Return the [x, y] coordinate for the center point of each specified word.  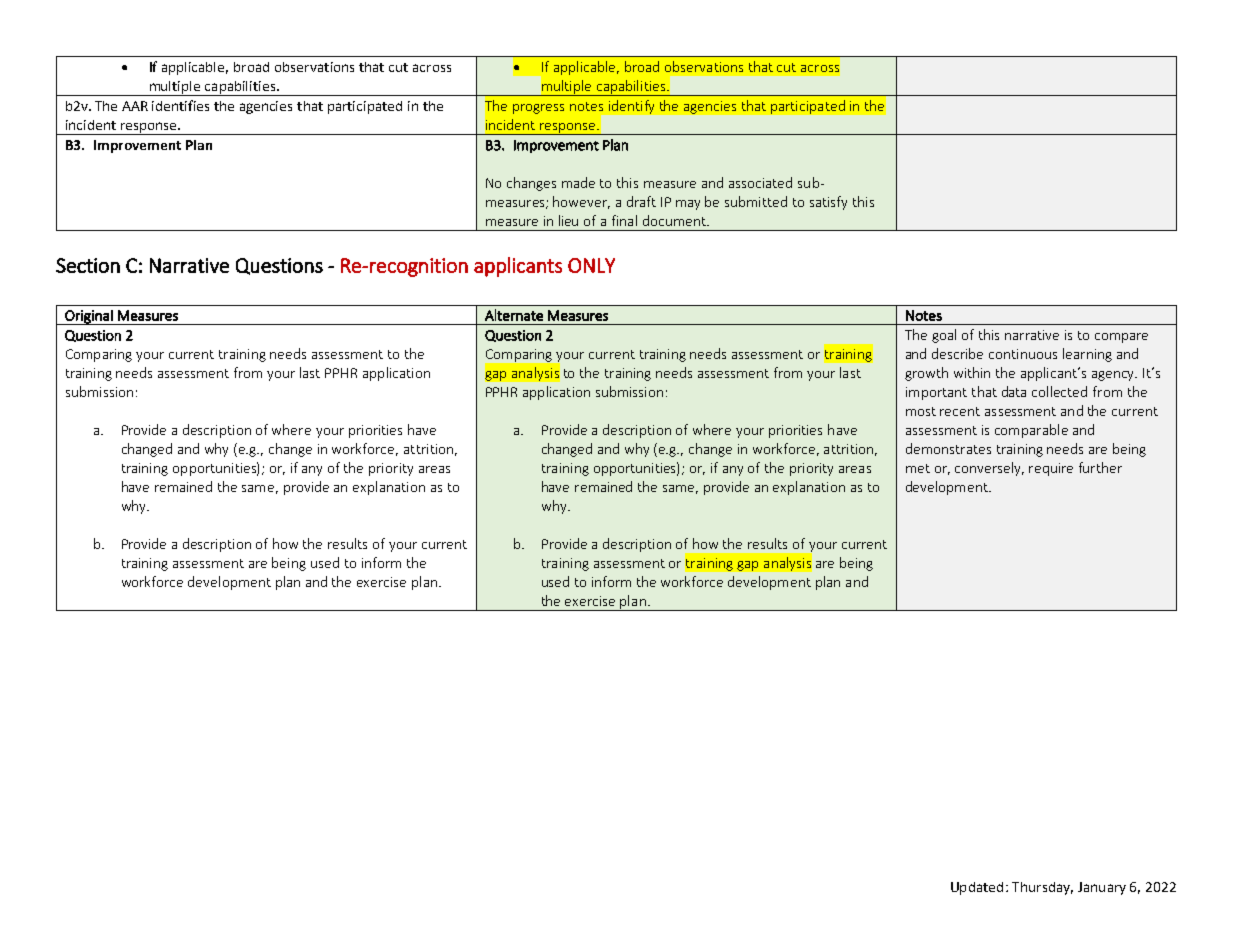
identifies [180, 105]
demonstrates [948, 448]
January [1102, 888]
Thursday [1042, 888]
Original [89, 317]
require [1051, 469]
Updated [977, 888]
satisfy [828, 203]
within [972, 372]
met [918, 468]
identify [631, 107]
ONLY [591, 265]
